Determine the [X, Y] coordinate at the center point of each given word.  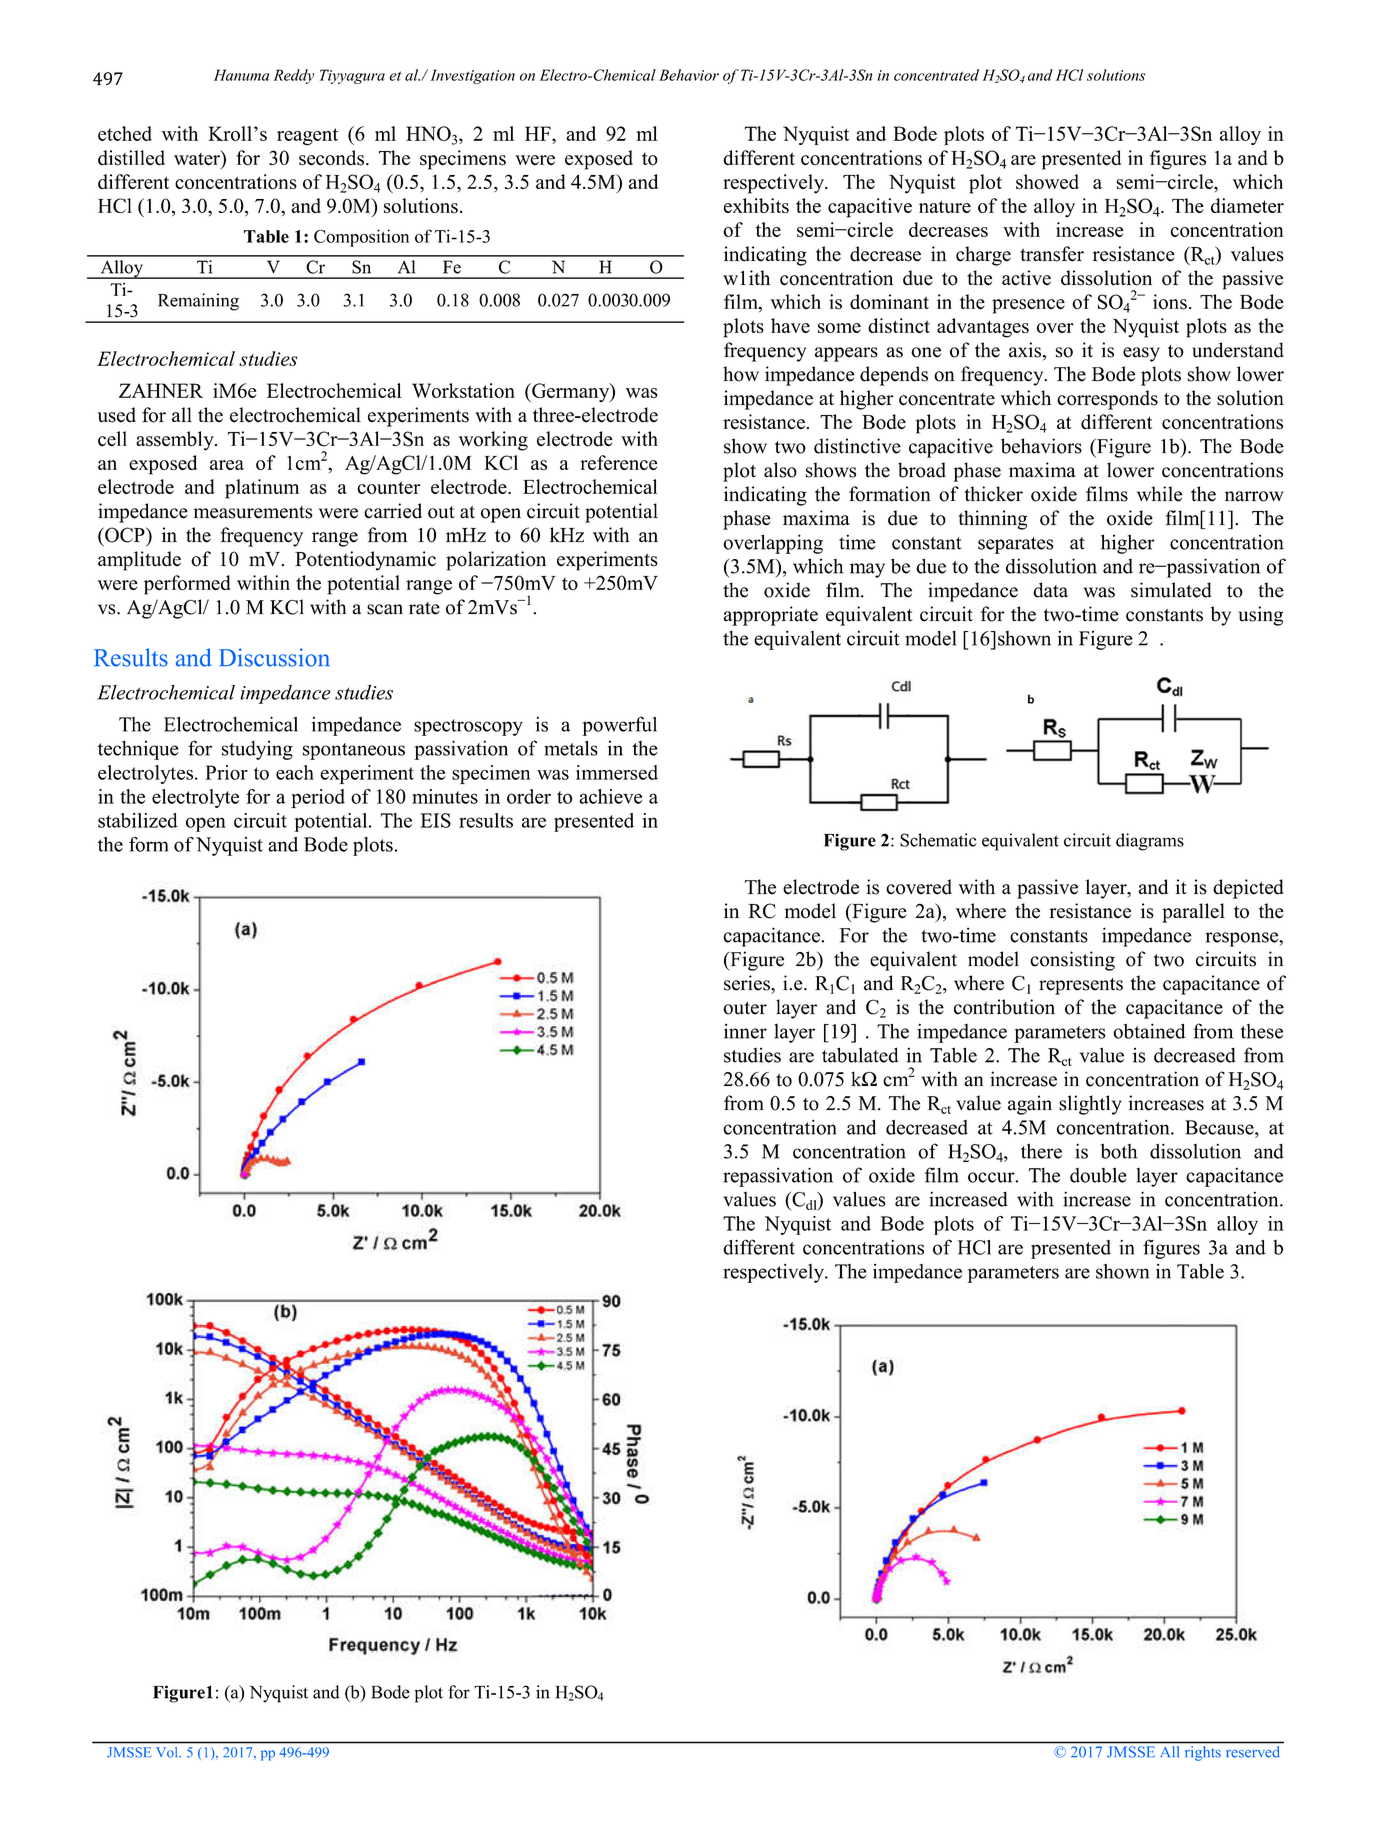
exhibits [756, 205]
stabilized [138, 820]
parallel [1193, 913]
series [748, 983]
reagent [307, 137]
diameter [1247, 205]
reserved [1253, 1751]
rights [1203, 1753]
